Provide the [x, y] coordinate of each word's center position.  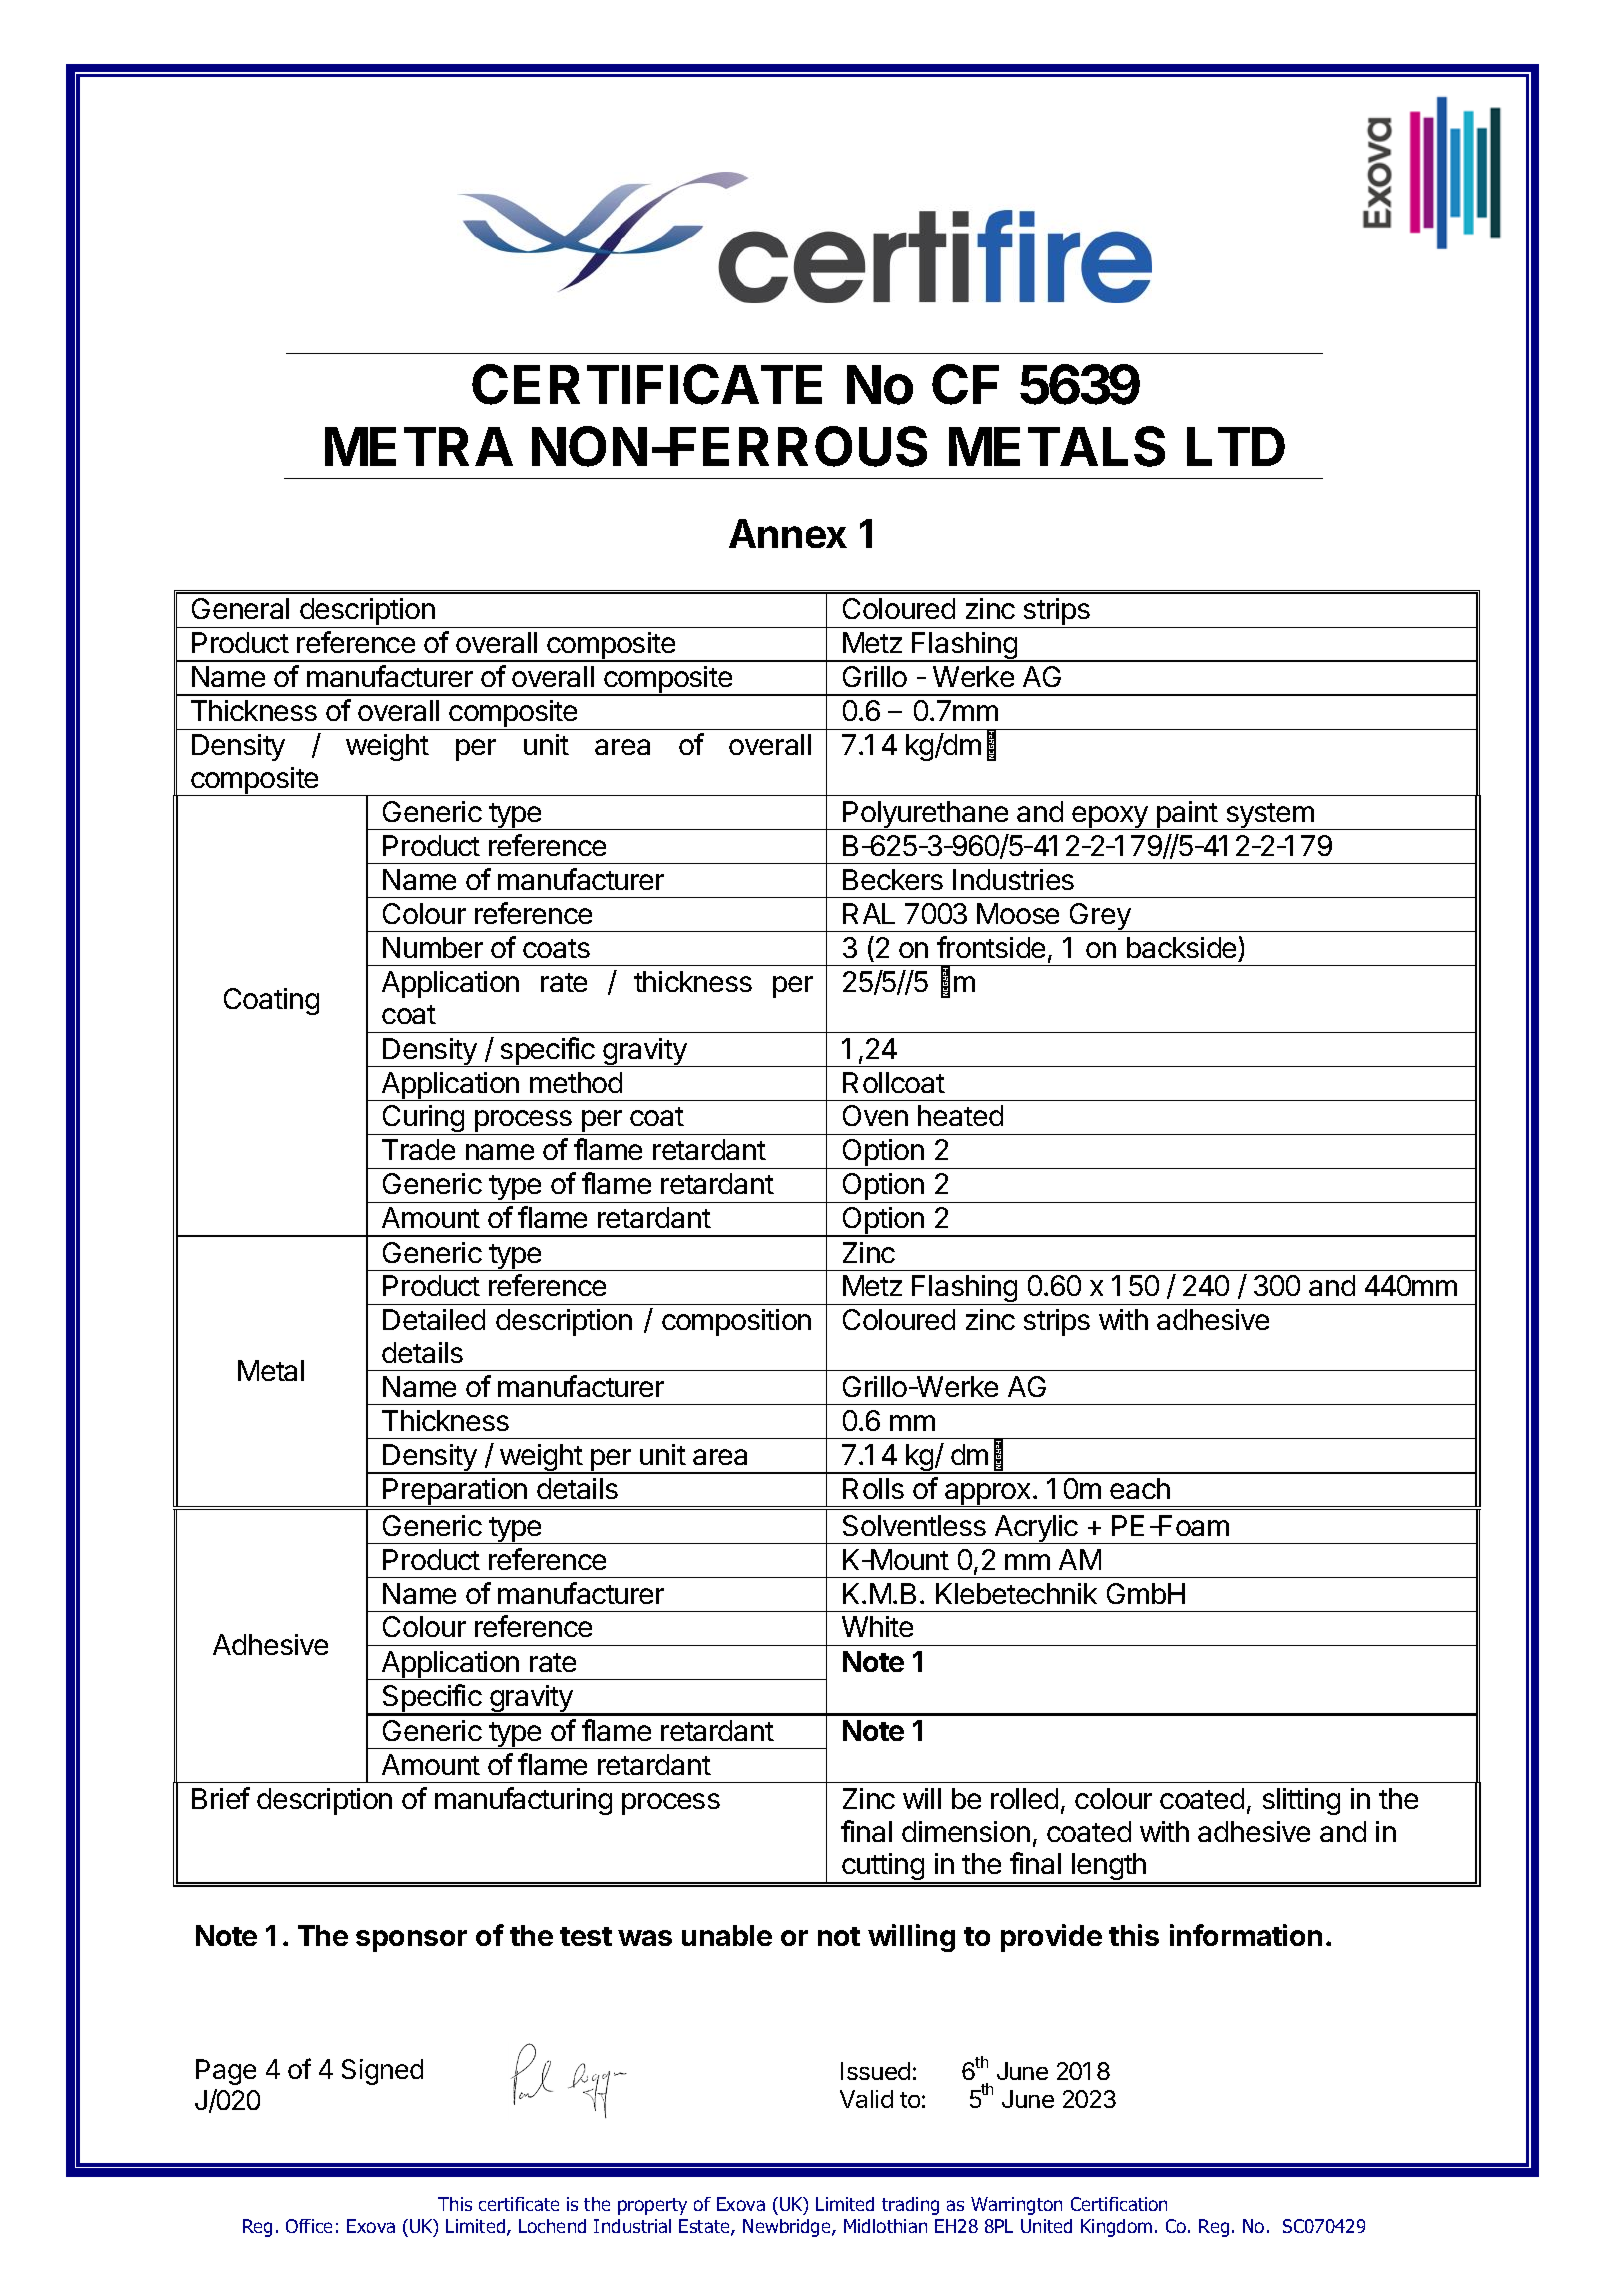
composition [736, 1322]
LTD [1236, 446]
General [240, 608]
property [652, 2206]
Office [309, 2226]
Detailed [434, 1319]
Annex [788, 533]
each [1140, 1488]
